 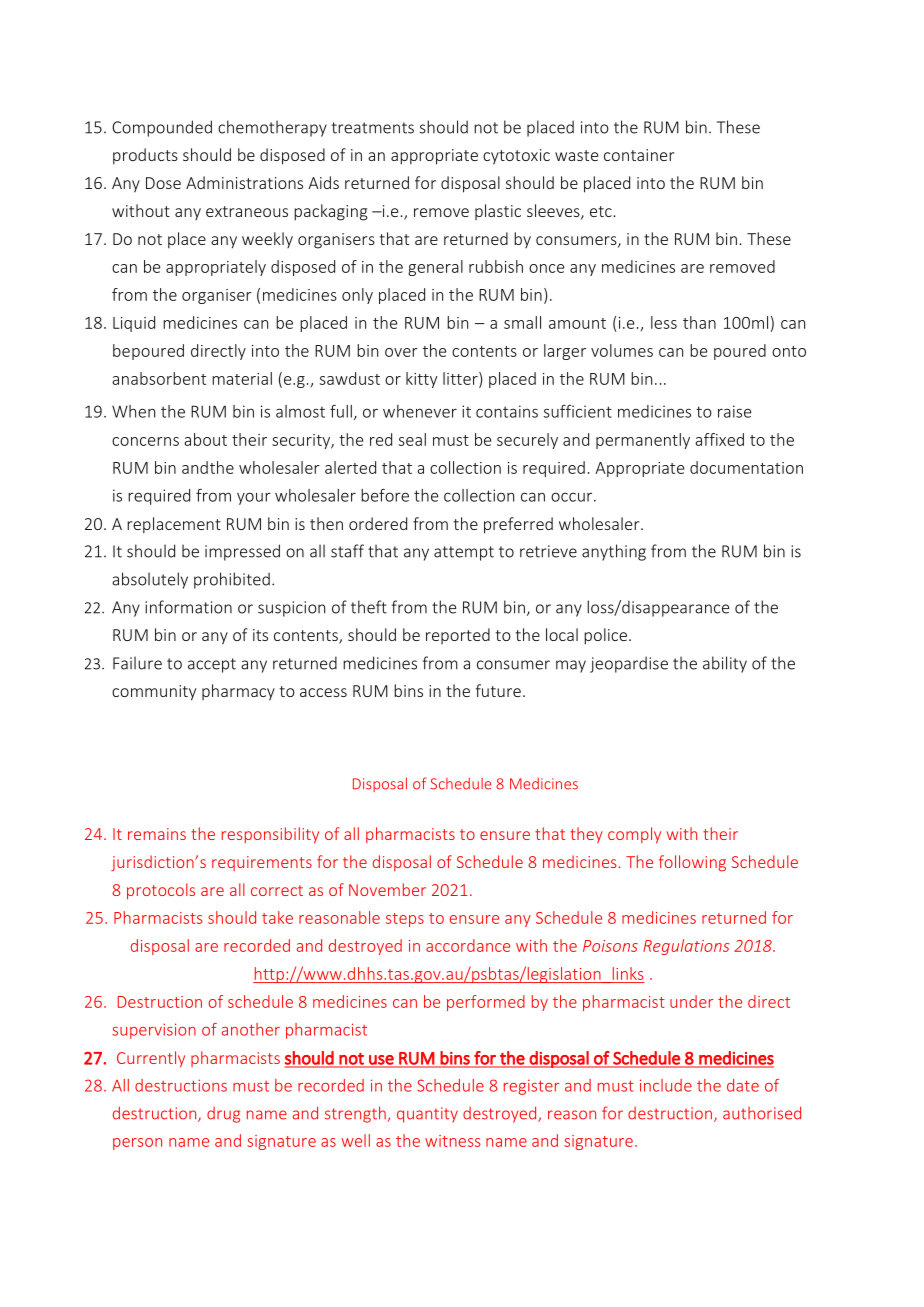 What do you see at coordinates (412, 439) in the image?
I see `seal` at bounding box center [412, 439].
